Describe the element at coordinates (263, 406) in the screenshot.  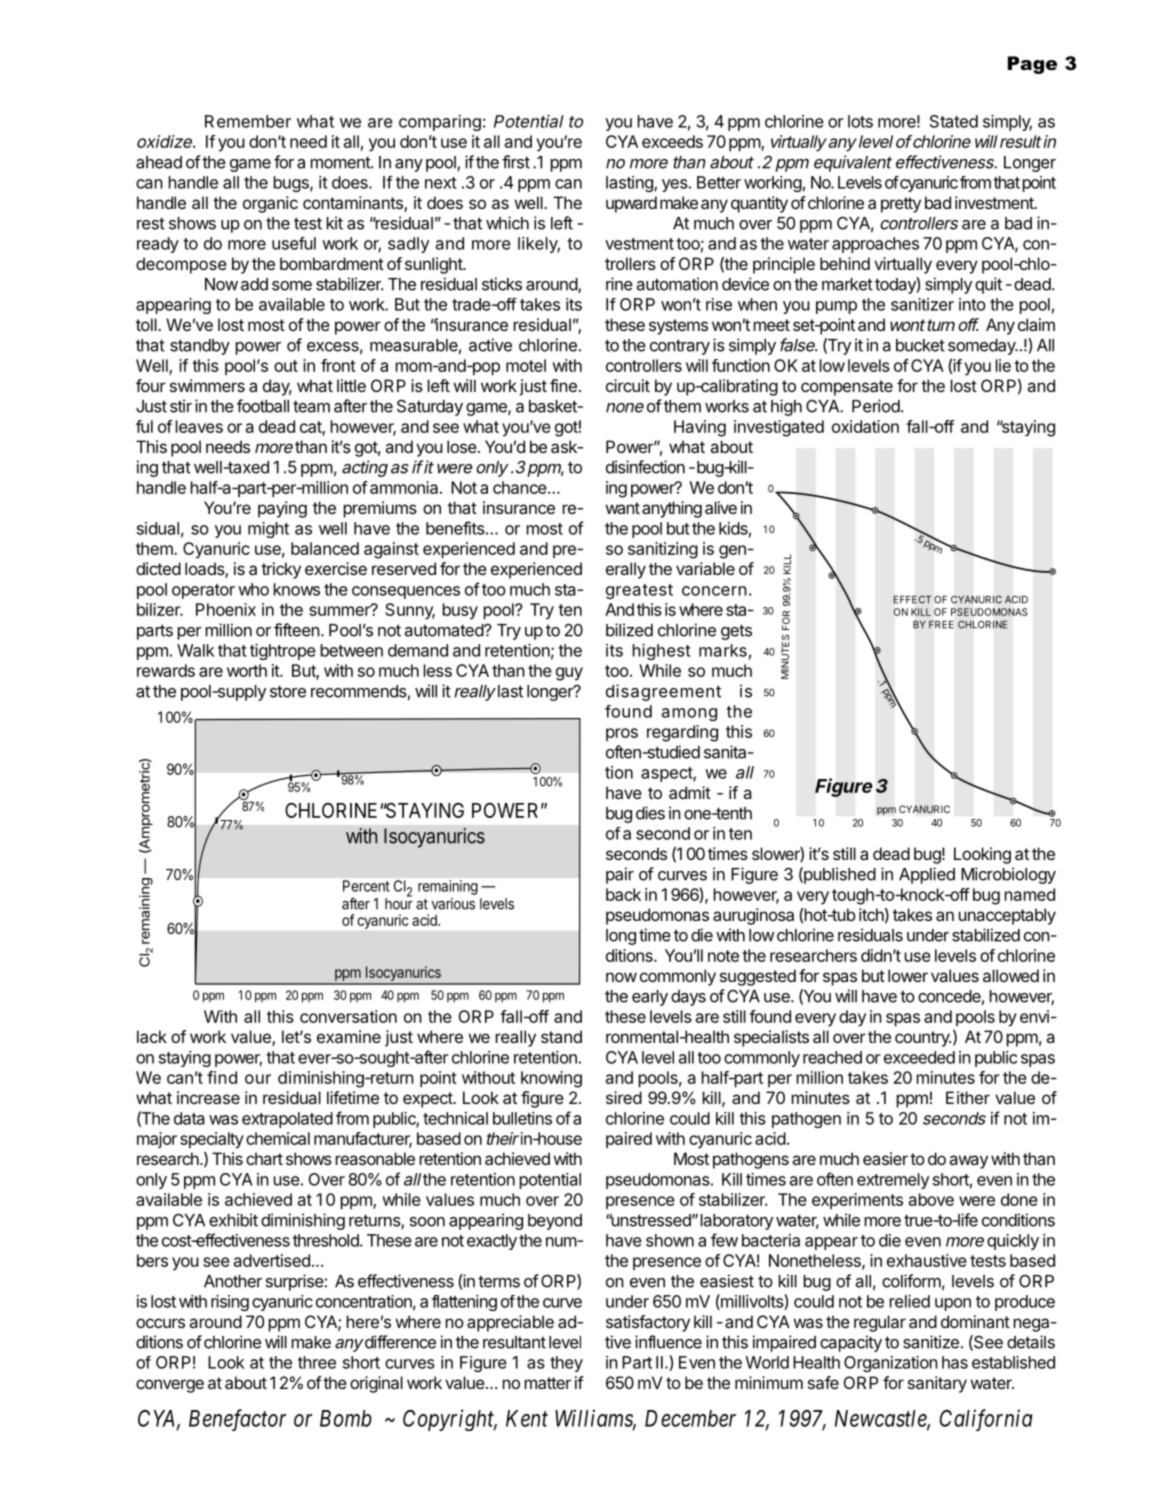
I see `football` at that location.
